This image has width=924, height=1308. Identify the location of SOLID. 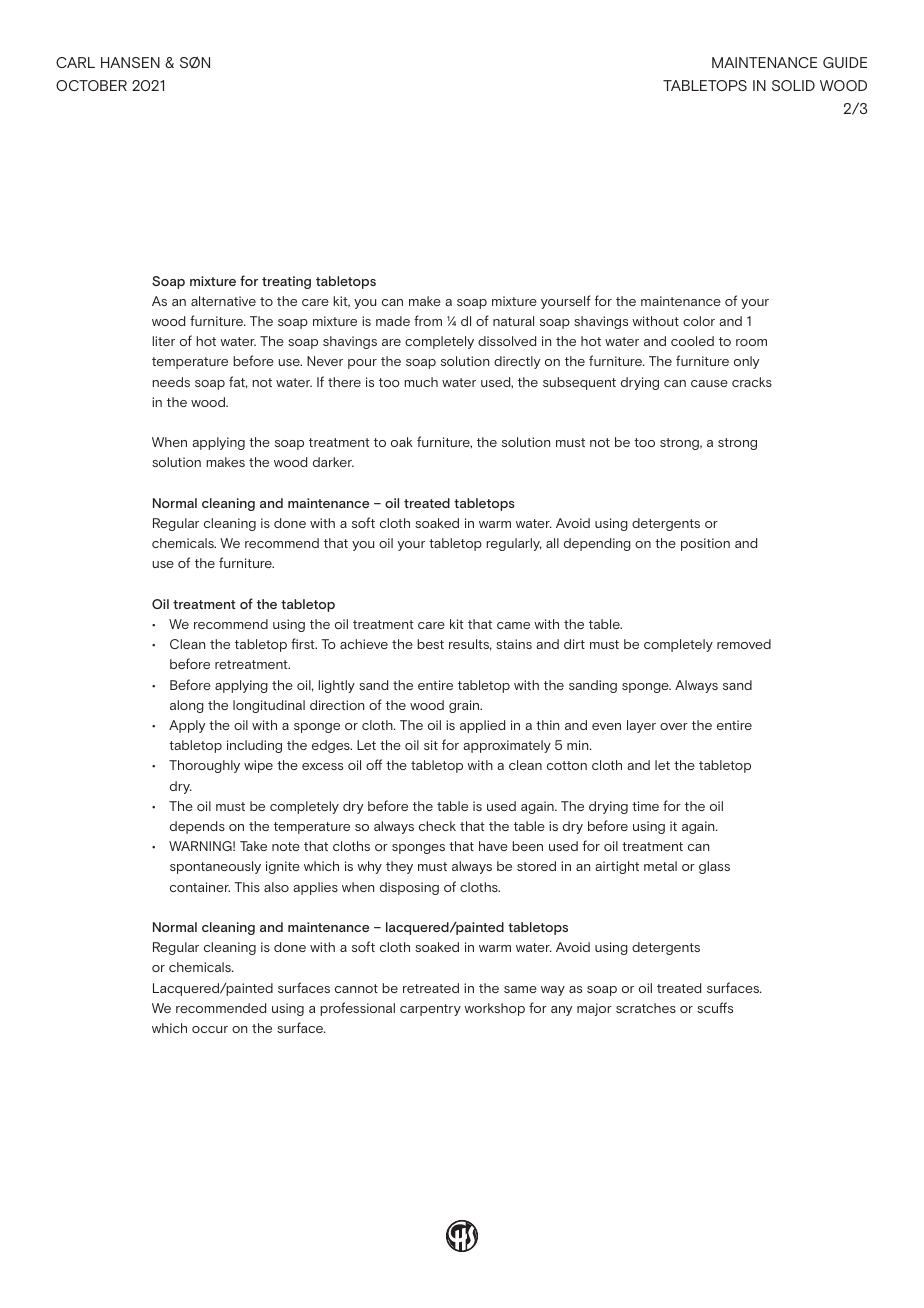
(793, 85).
